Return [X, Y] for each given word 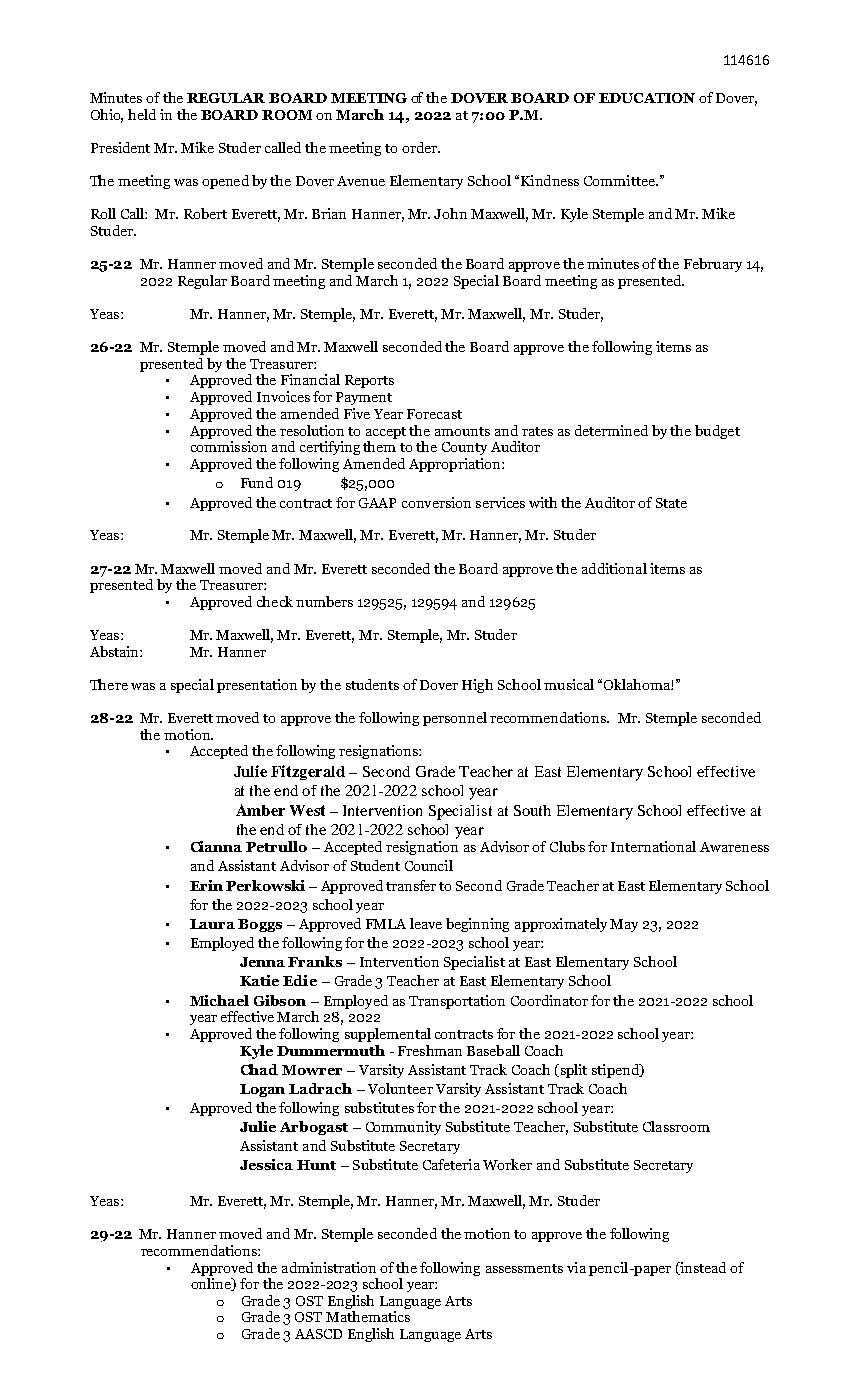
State [671, 503]
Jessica [266, 1164]
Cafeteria [451, 1164]
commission [229, 446]
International [653, 846]
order [420, 147]
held [142, 114]
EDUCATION [647, 98]
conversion [436, 502]
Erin [206, 885]
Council [429, 865]
